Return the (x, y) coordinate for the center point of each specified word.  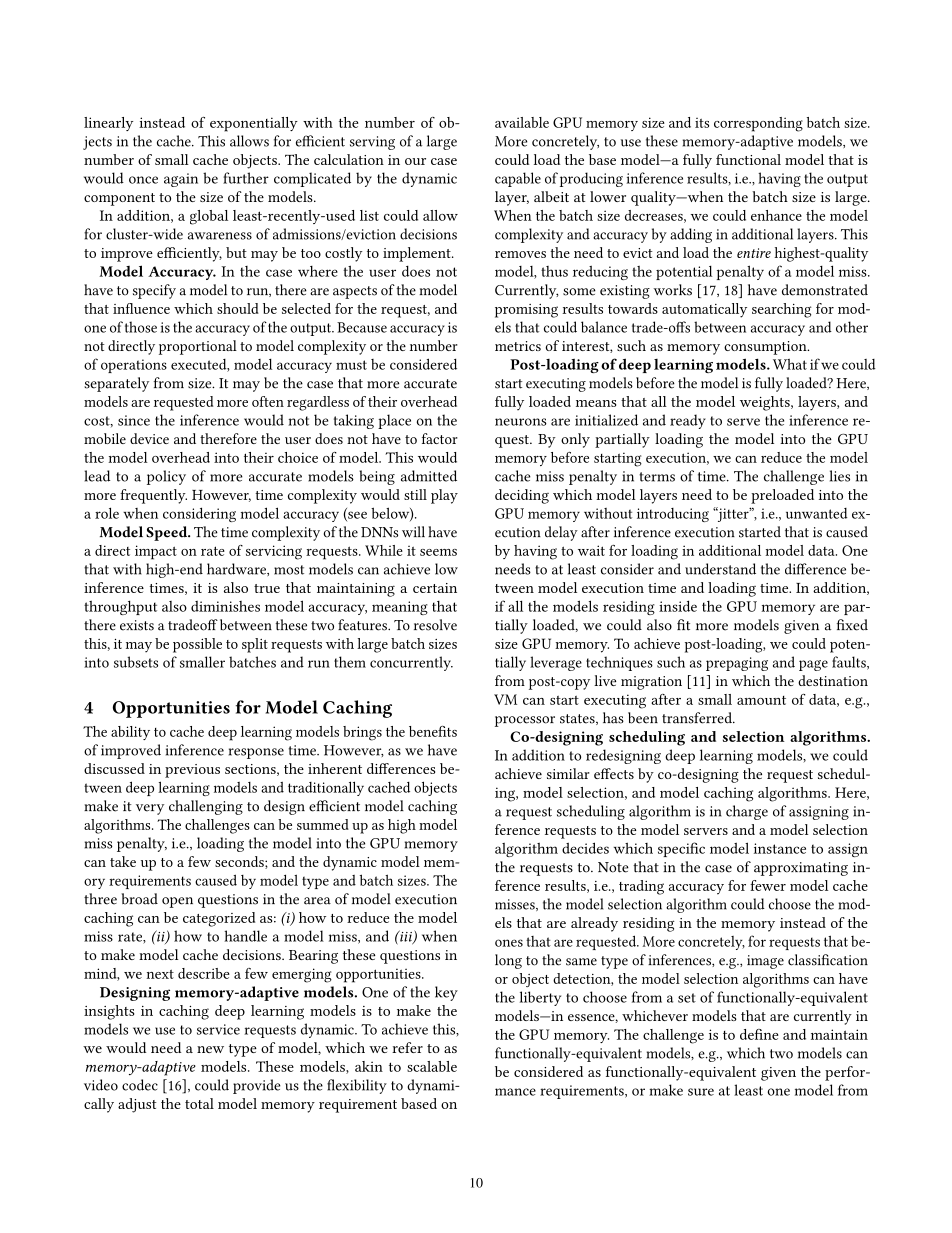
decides (585, 848)
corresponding (758, 124)
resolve (435, 625)
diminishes (225, 606)
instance (780, 848)
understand (720, 569)
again (181, 180)
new (210, 1049)
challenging (206, 807)
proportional (198, 347)
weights (766, 403)
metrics (518, 346)
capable (518, 179)
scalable (432, 1066)
